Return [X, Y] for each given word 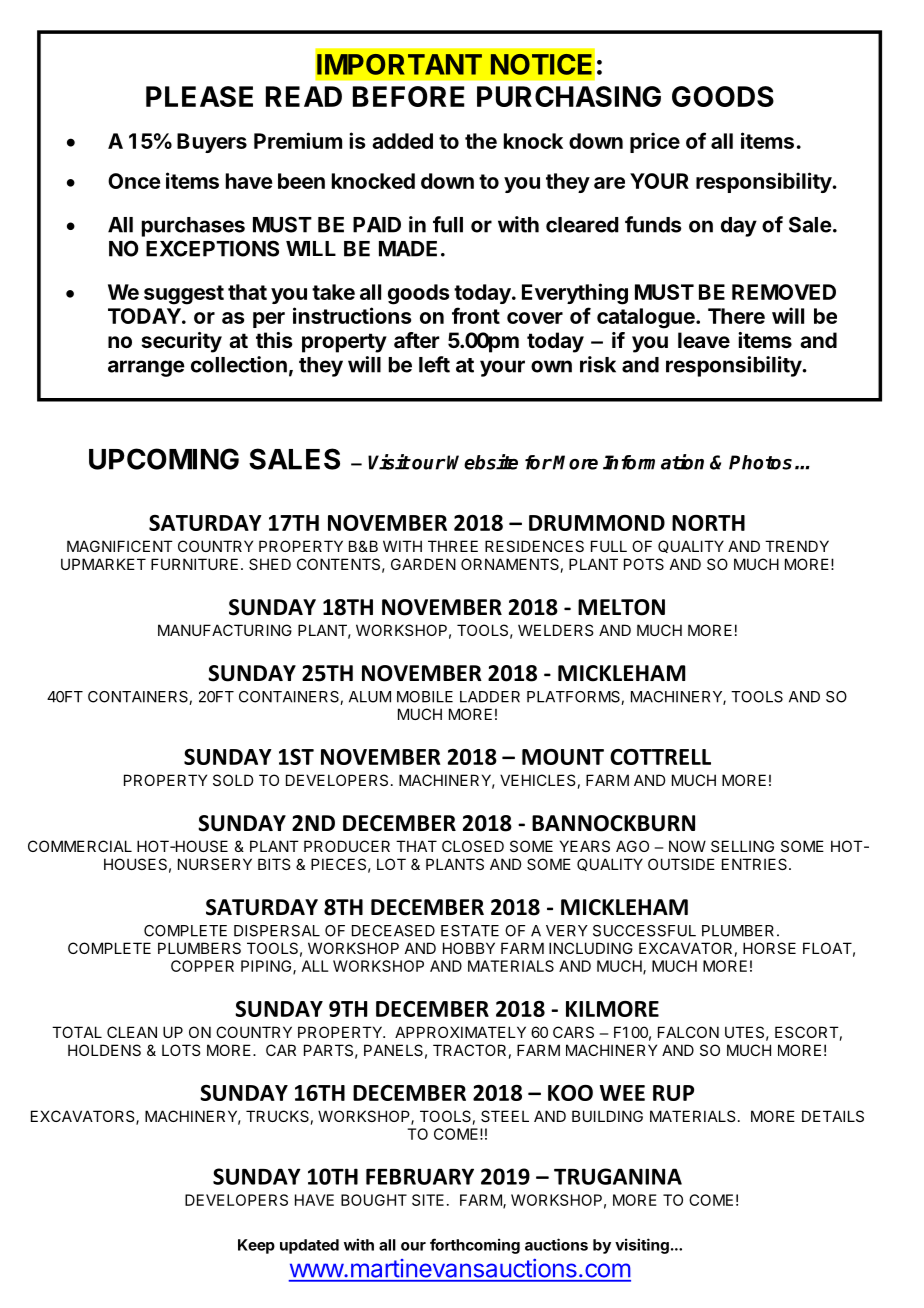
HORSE [769, 948]
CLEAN [132, 1032]
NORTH [708, 523]
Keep [256, 1246]
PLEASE [199, 96]
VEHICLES [537, 780]
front [476, 315]
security [181, 342]
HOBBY [469, 948]
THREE [453, 546]
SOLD [233, 780]
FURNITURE [194, 564]
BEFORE [409, 96]
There [736, 316]
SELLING [742, 846]
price [655, 142]
